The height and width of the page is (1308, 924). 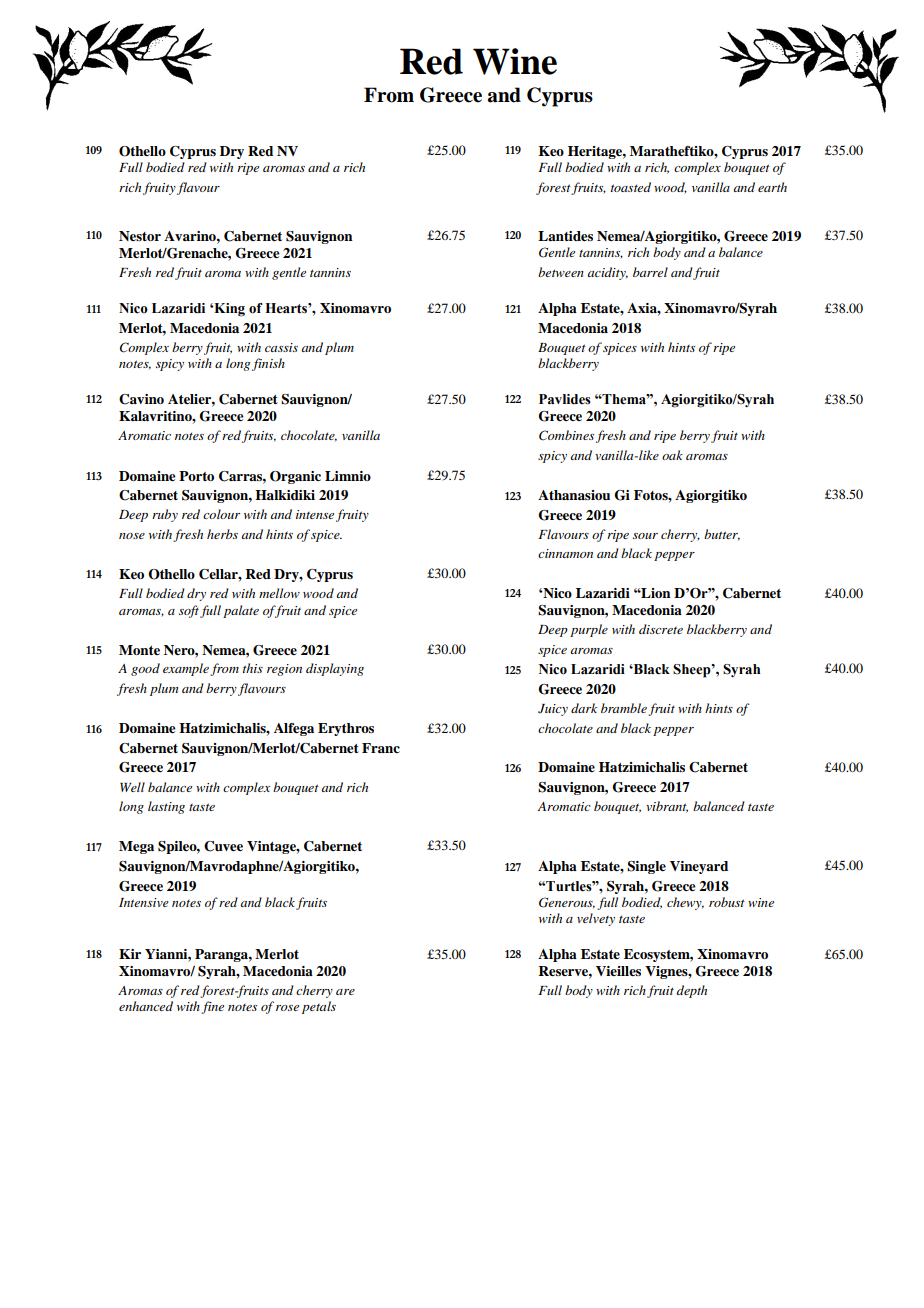 What do you see at coordinates (140, 236) in the page?
I see `Nestor` at bounding box center [140, 236].
